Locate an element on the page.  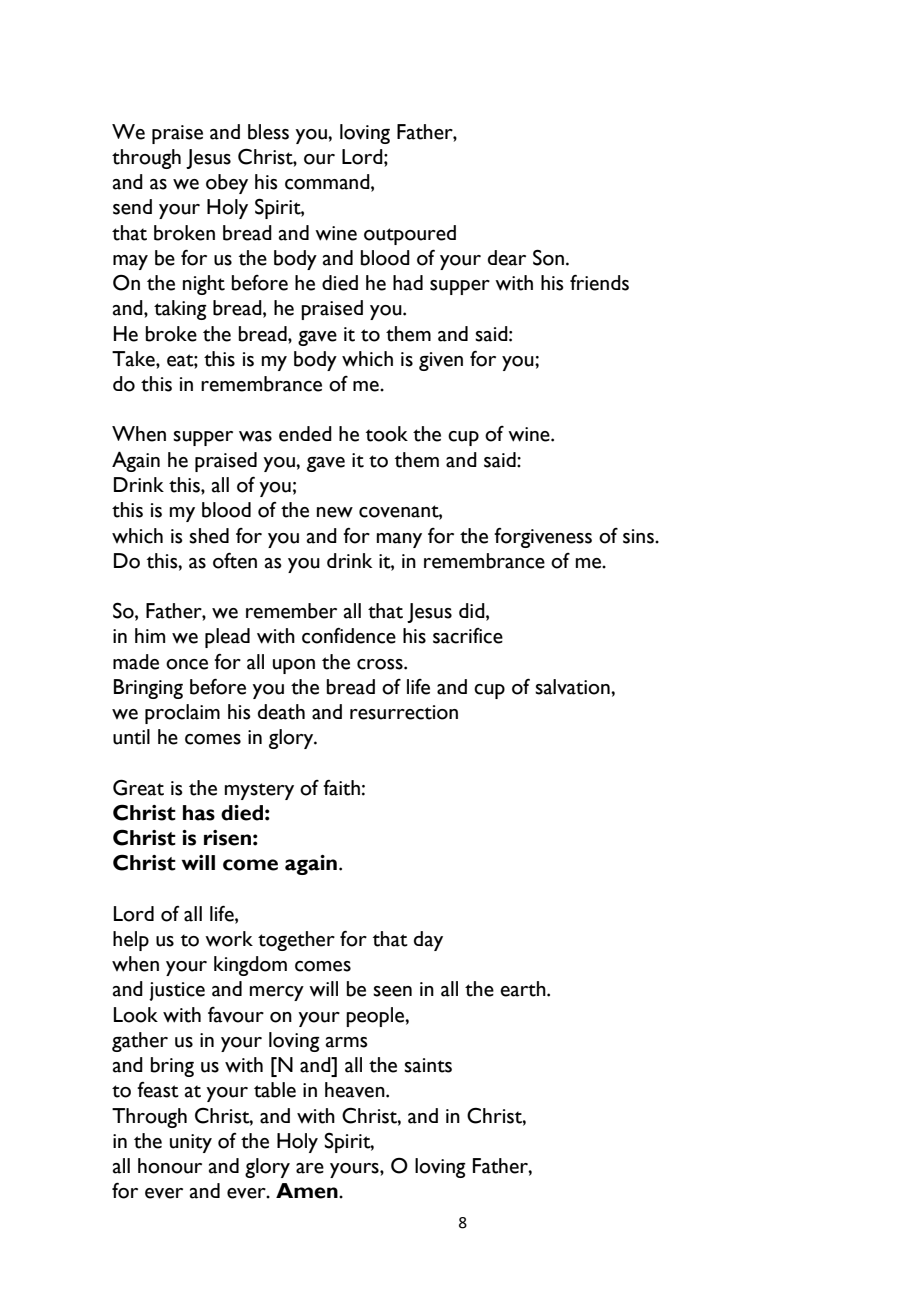
has is located at coordinates (199, 813).
